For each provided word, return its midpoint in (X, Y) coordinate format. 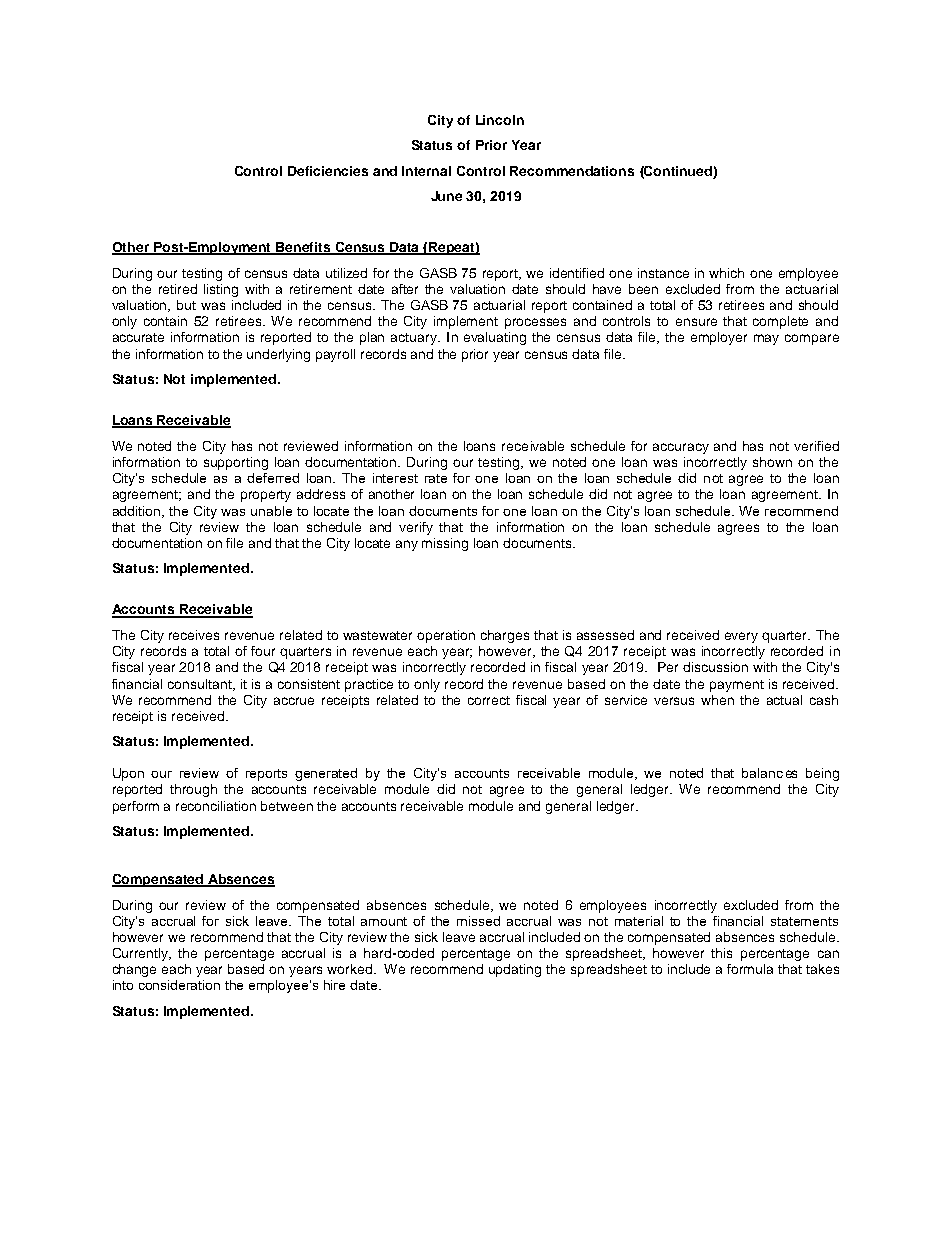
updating (515, 970)
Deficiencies (328, 171)
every (741, 637)
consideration (179, 985)
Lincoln (500, 120)
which (726, 273)
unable (271, 511)
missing (445, 544)
